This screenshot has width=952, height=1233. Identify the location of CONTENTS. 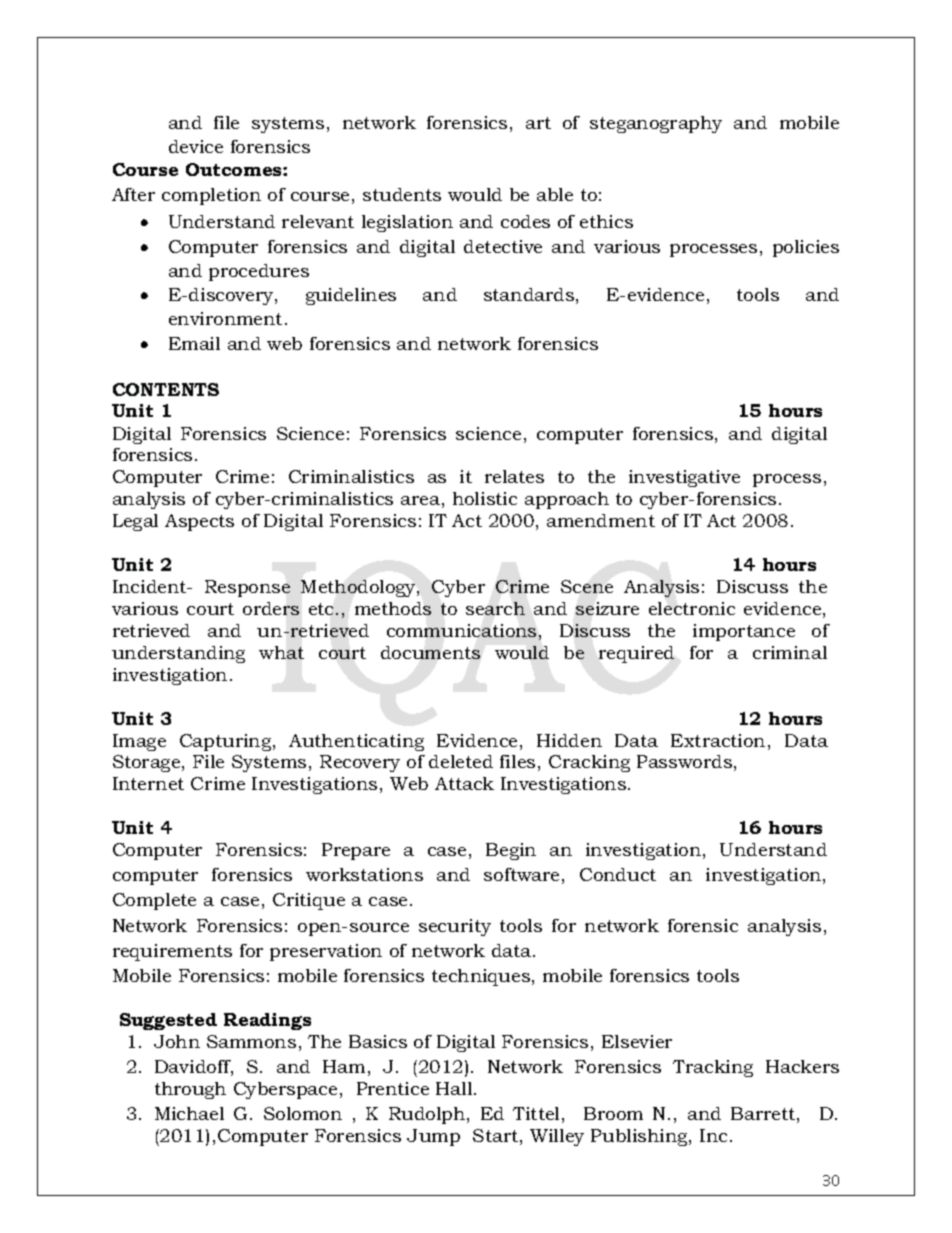
(166, 389).
